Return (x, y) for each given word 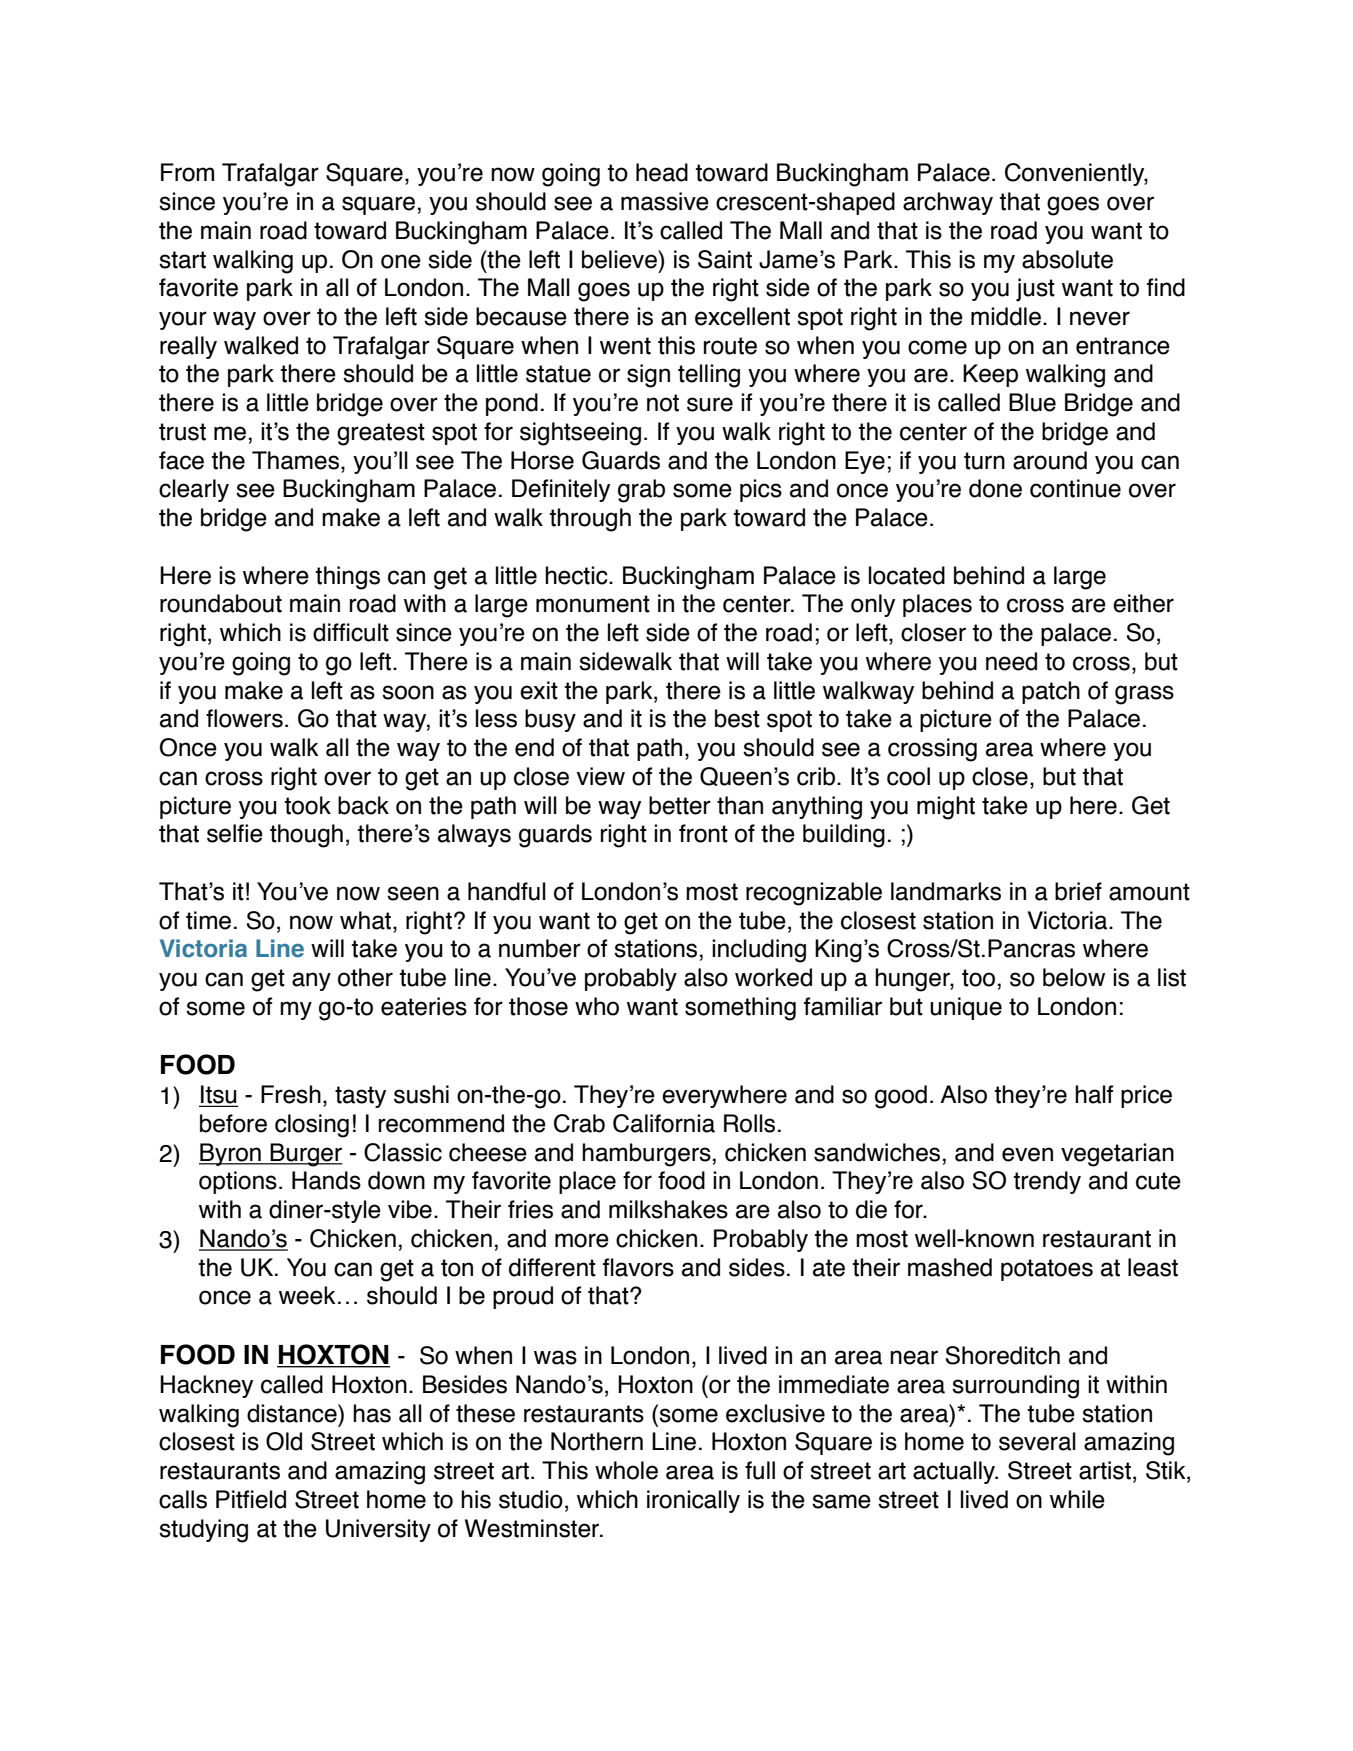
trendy (1047, 1182)
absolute (1067, 259)
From (187, 172)
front (703, 833)
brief (1078, 891)
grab (641, 491)
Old (284, 1441)
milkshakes (668, 1209)
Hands (326, 1180)
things (348, 578)
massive (665, 201)
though (306, 836)
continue (1075, 488)
